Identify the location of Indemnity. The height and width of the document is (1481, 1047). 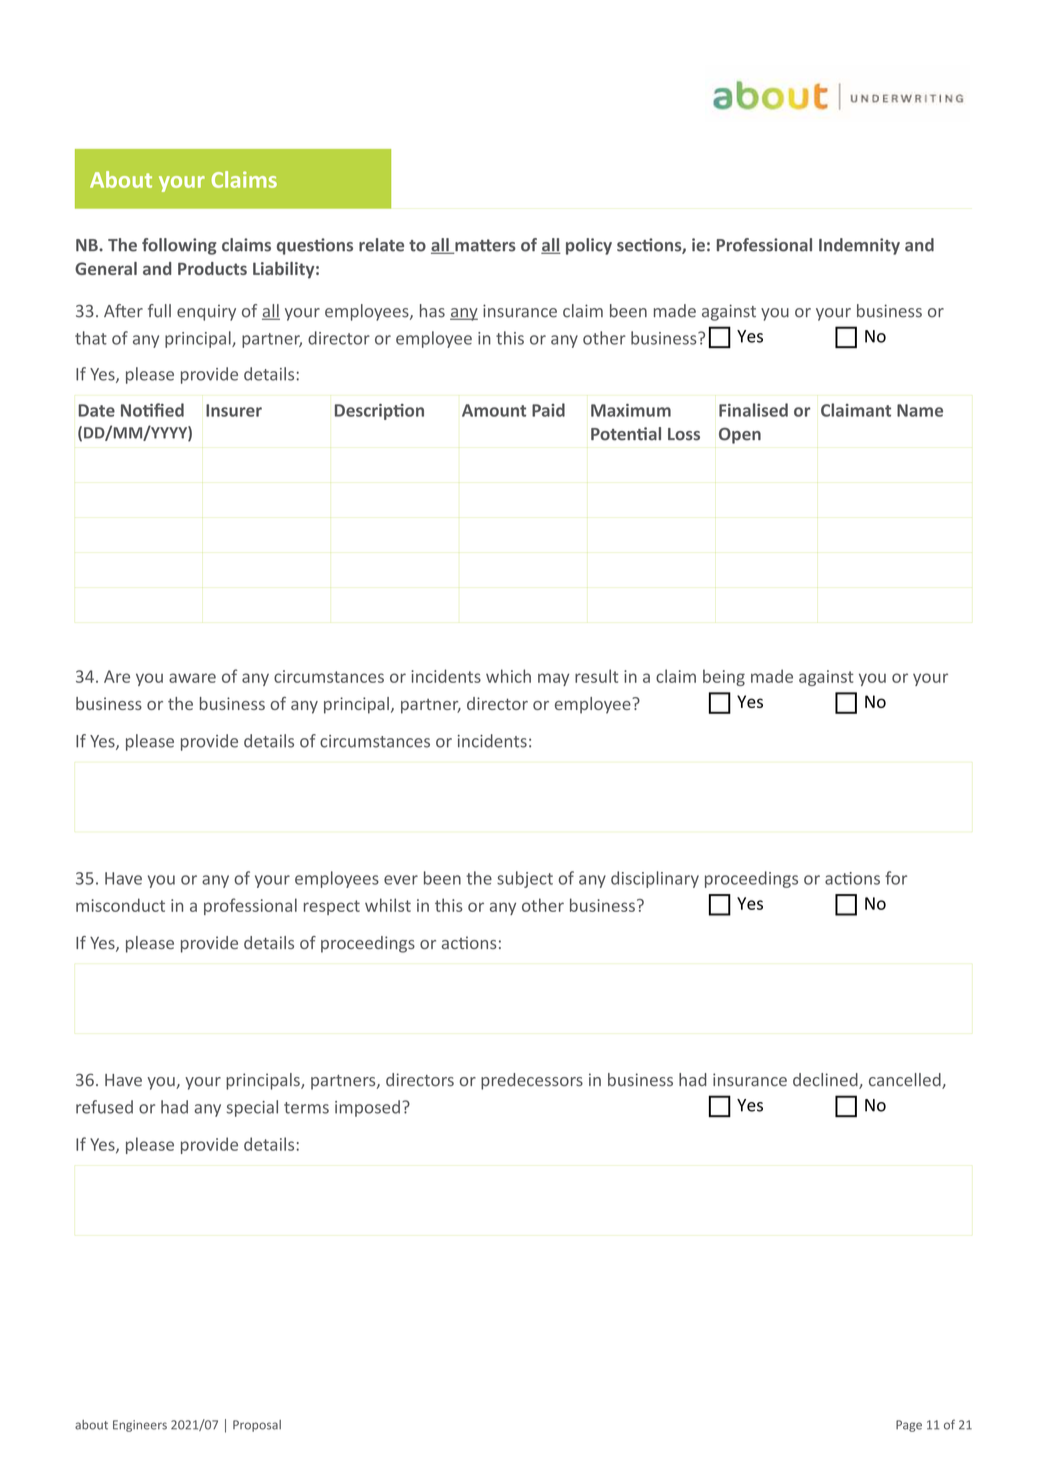
(859, 246).
